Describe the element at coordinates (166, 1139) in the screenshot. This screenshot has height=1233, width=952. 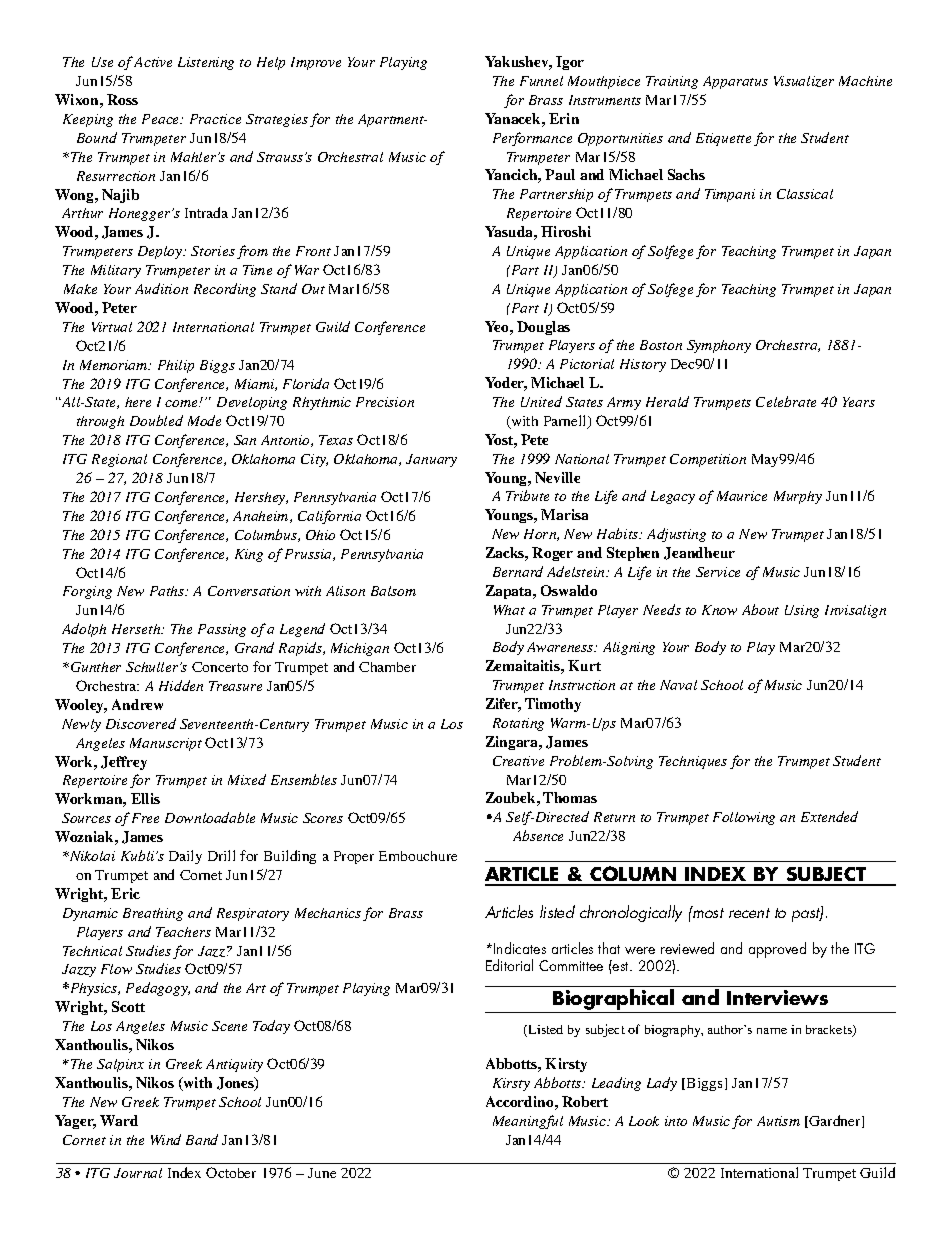
I see `Wind` at that location.
